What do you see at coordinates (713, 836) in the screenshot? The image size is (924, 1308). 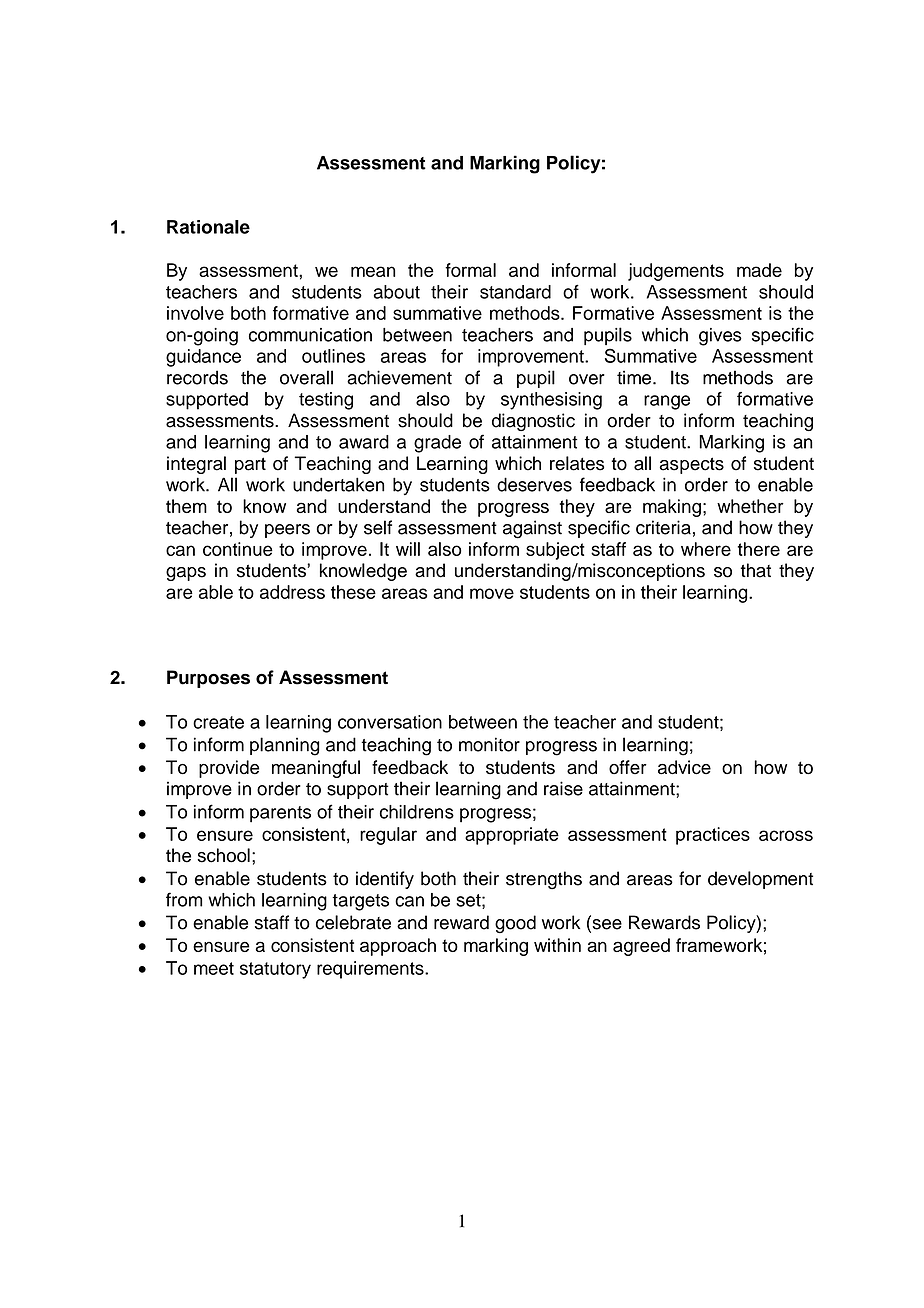 I see `practices` at bounding box center [713, 836].
